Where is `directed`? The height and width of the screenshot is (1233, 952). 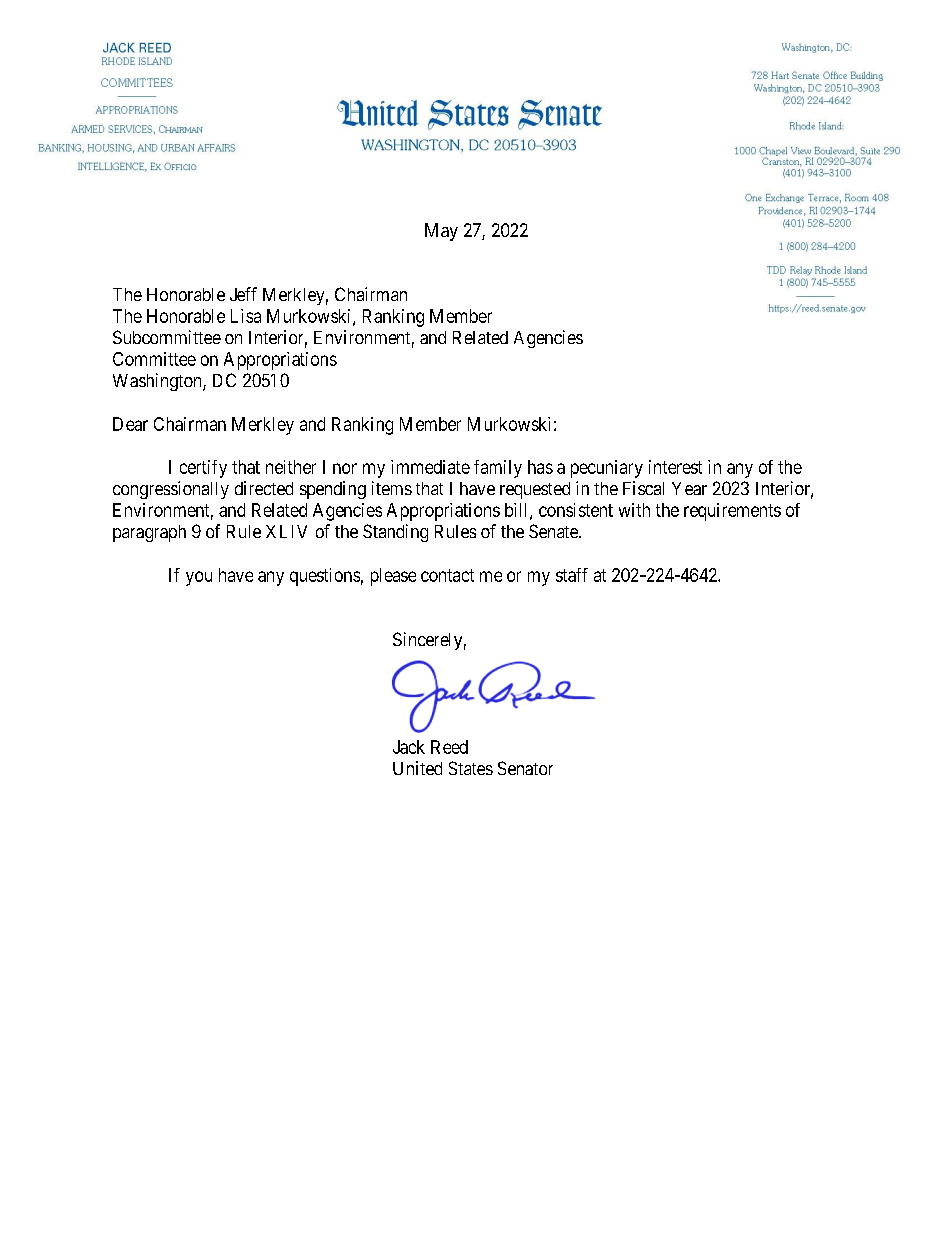
directed is located at coordinates (264, 488).
